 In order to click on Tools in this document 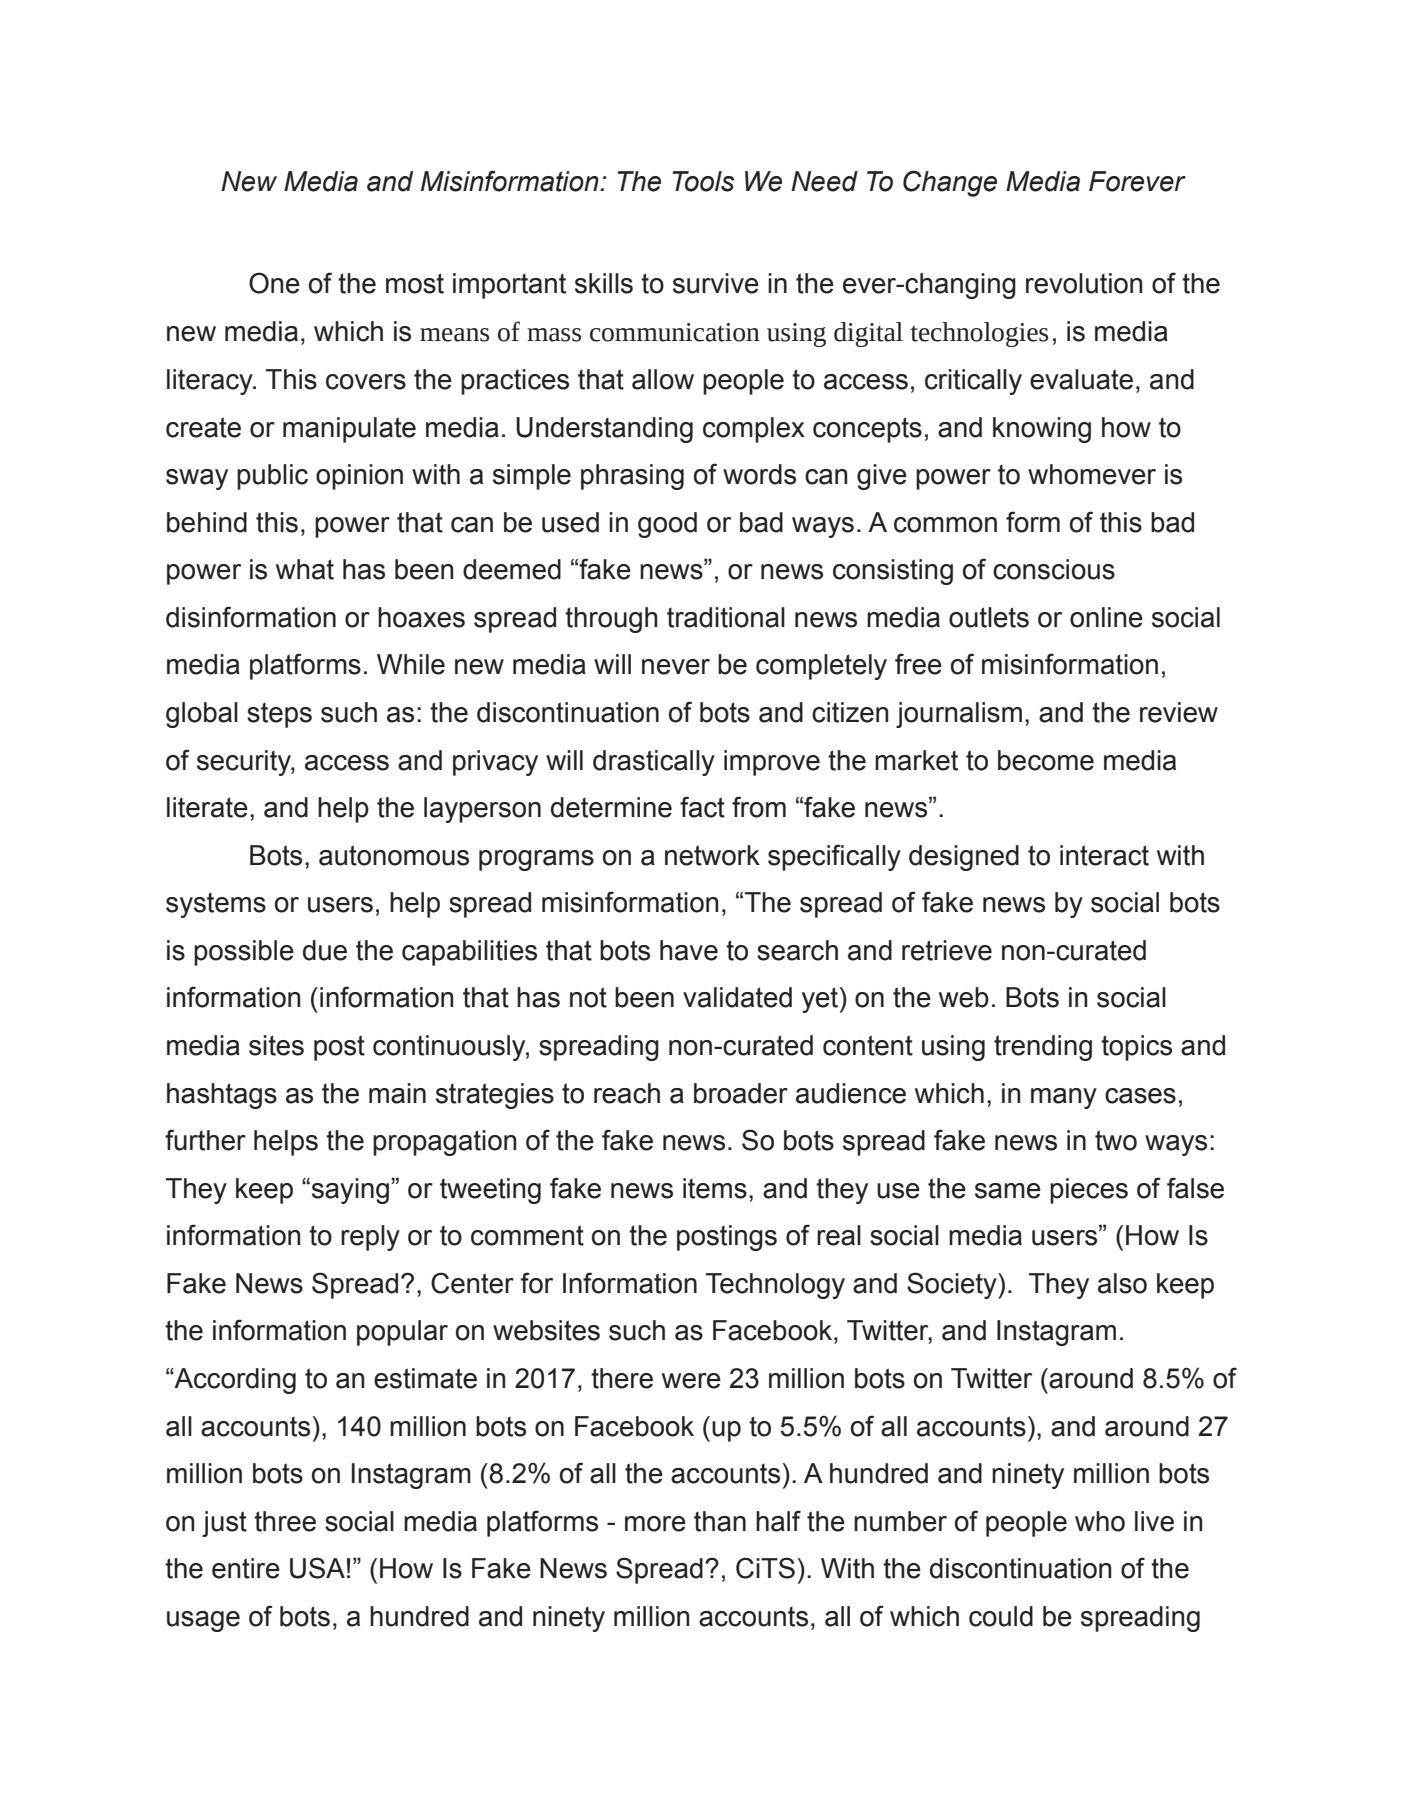, I will do `click(703, 181)`.
